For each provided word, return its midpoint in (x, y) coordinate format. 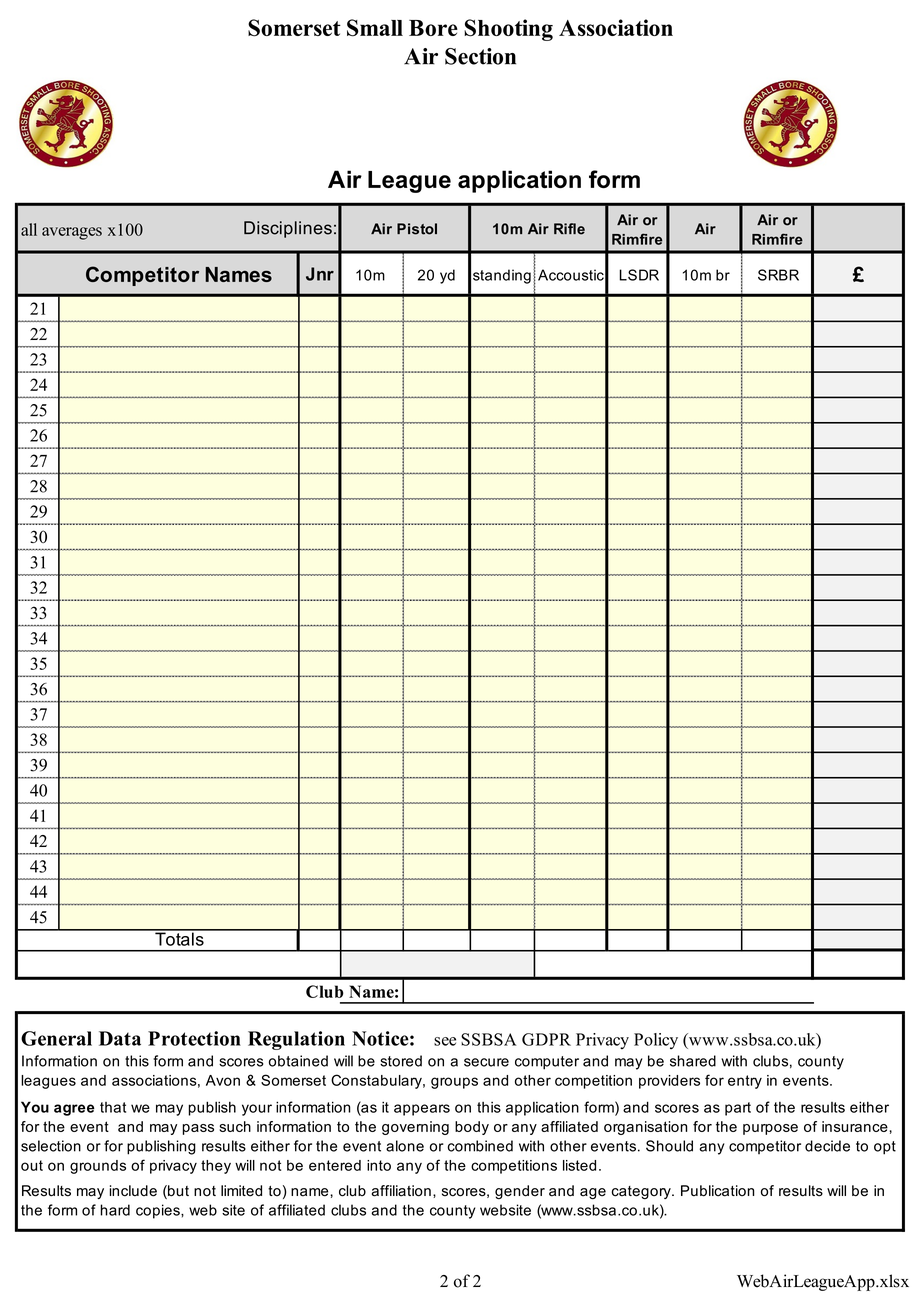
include (133, 1191)
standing (502, 276)
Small (375, 28)
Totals (179, 938)
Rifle (569, 229)
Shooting (508, 30)
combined (480, 1146)
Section (480, 56)
